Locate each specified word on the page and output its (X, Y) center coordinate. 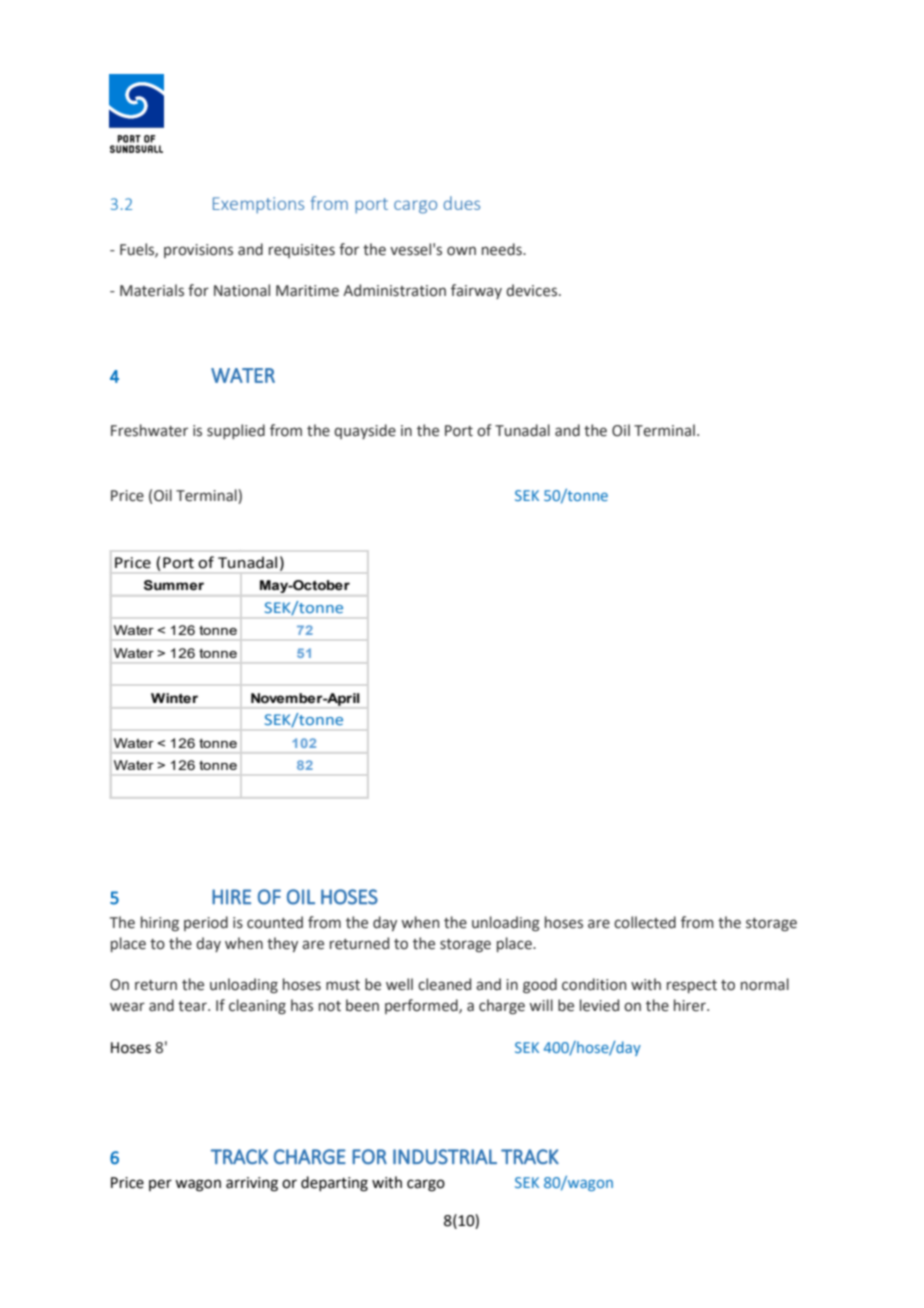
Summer (174, 585)
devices (533, 290)
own (461, 251)
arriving (252, 1184)
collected (645, 922)
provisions (198, 251)
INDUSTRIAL (445, 1157)
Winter (174, 698)
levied (599, 1005)
